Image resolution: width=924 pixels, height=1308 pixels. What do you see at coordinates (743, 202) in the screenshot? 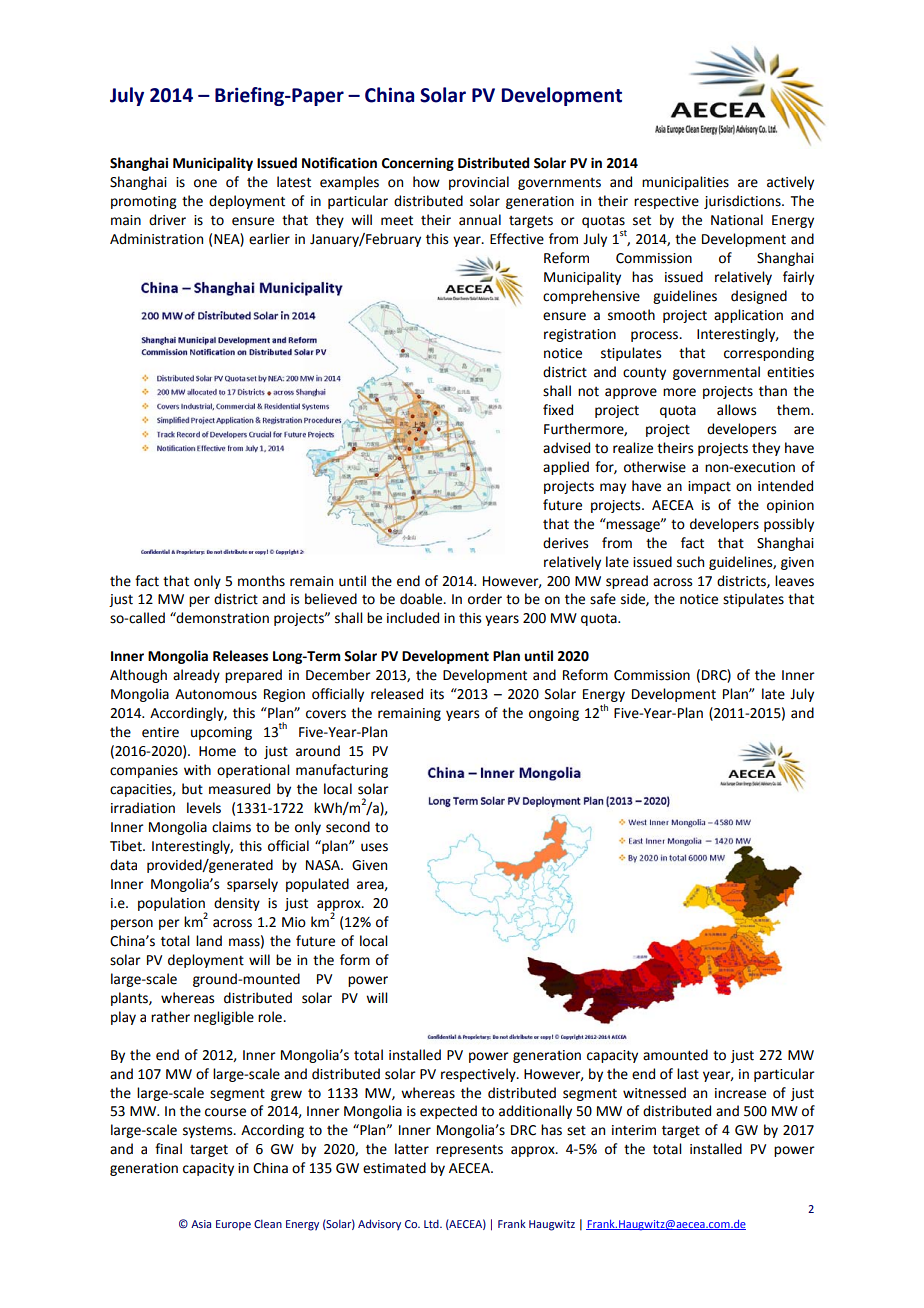
I see `jurisdictions` at bounding box center [743, 202].
